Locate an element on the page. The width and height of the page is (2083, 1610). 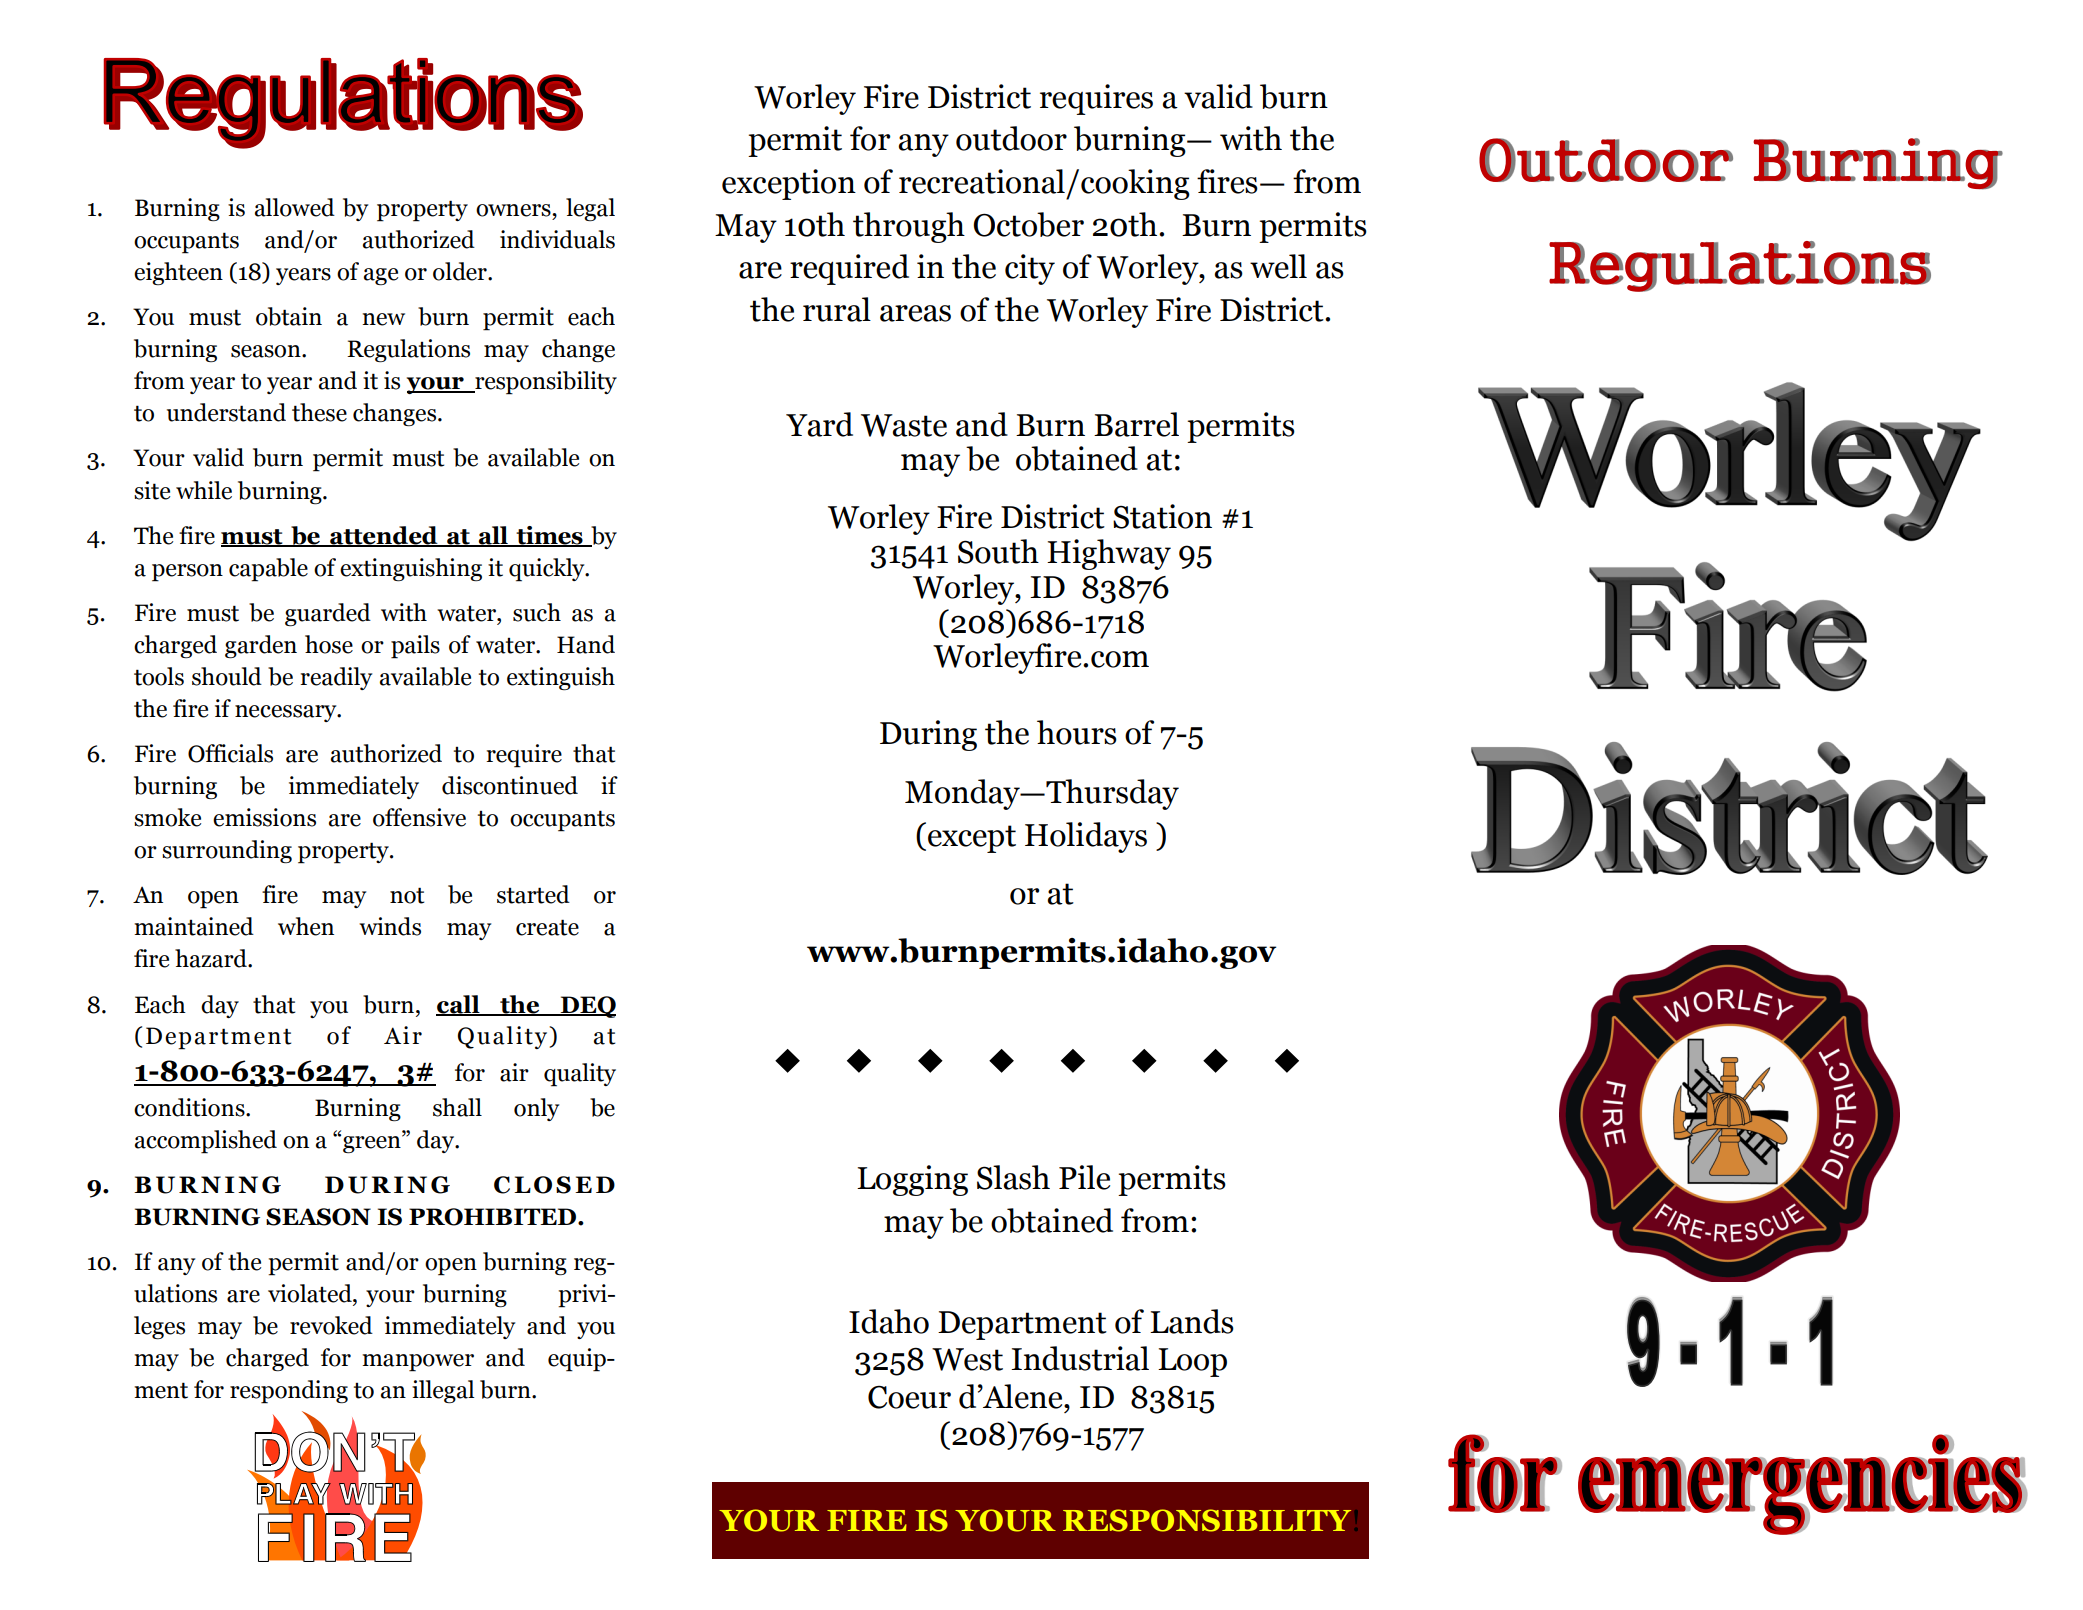
allowed is located at coordinates (295, 207).
